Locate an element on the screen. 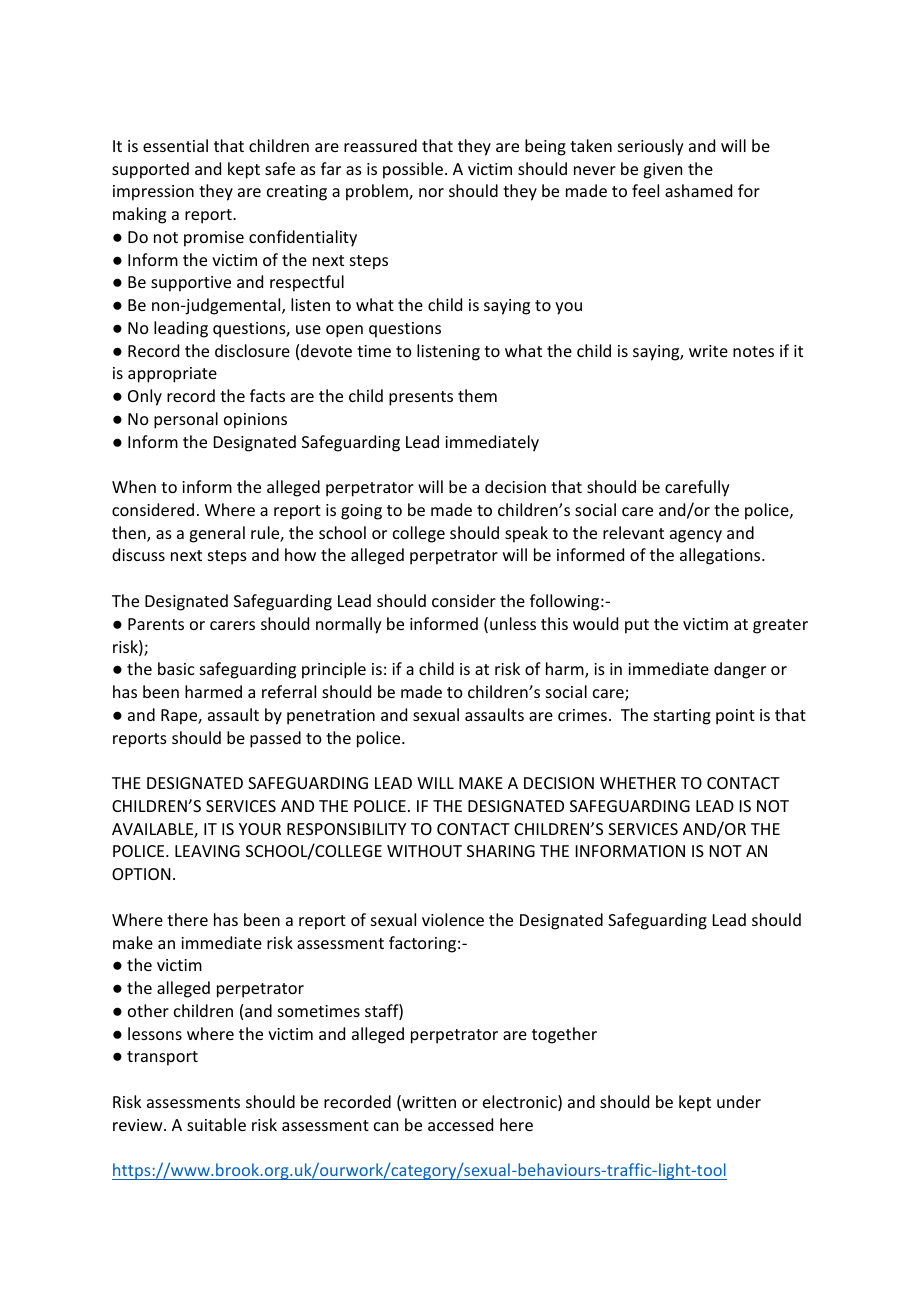 This screenshot has width=924, height=1308. danger is located at coordinates (740, 670).
